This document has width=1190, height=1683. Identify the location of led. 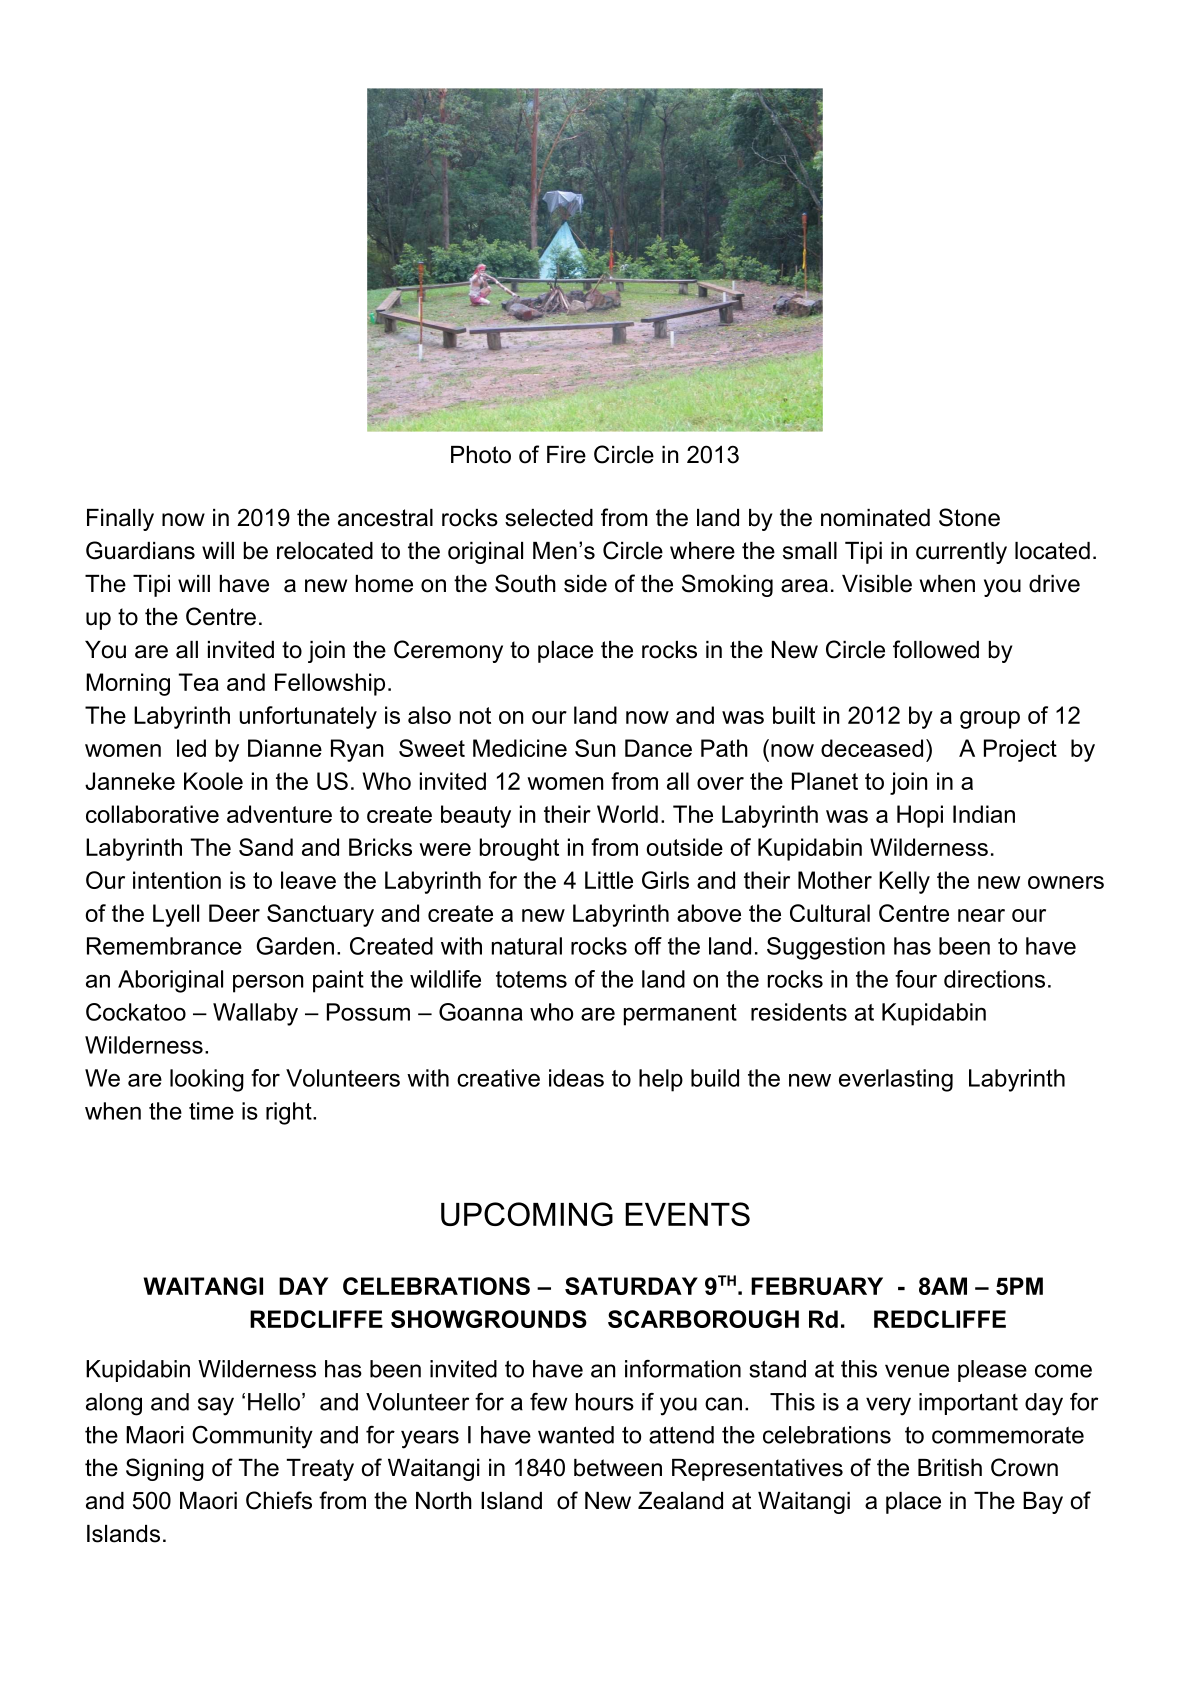
(191, 748).
